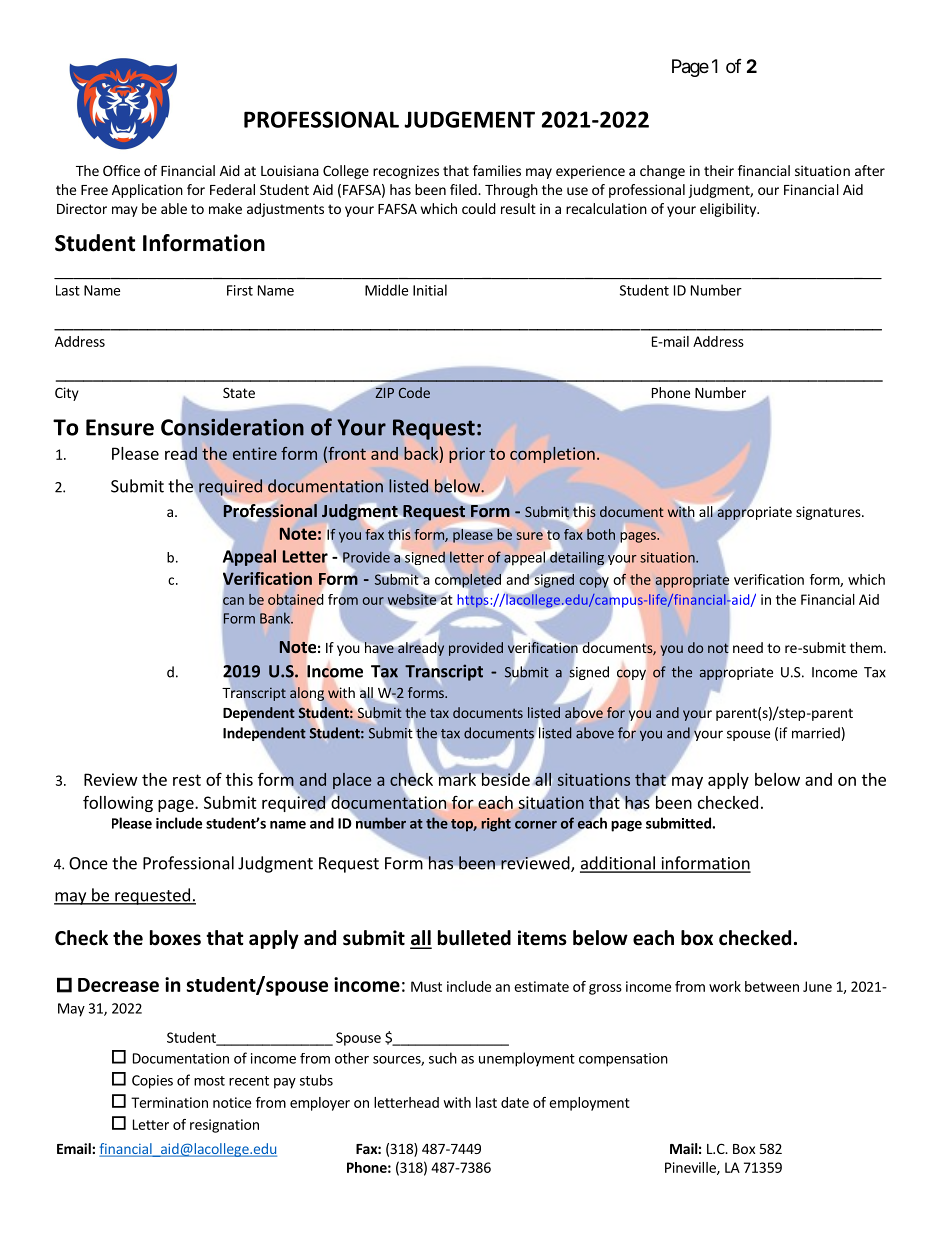  I want to click on their, so click(719, 170).
